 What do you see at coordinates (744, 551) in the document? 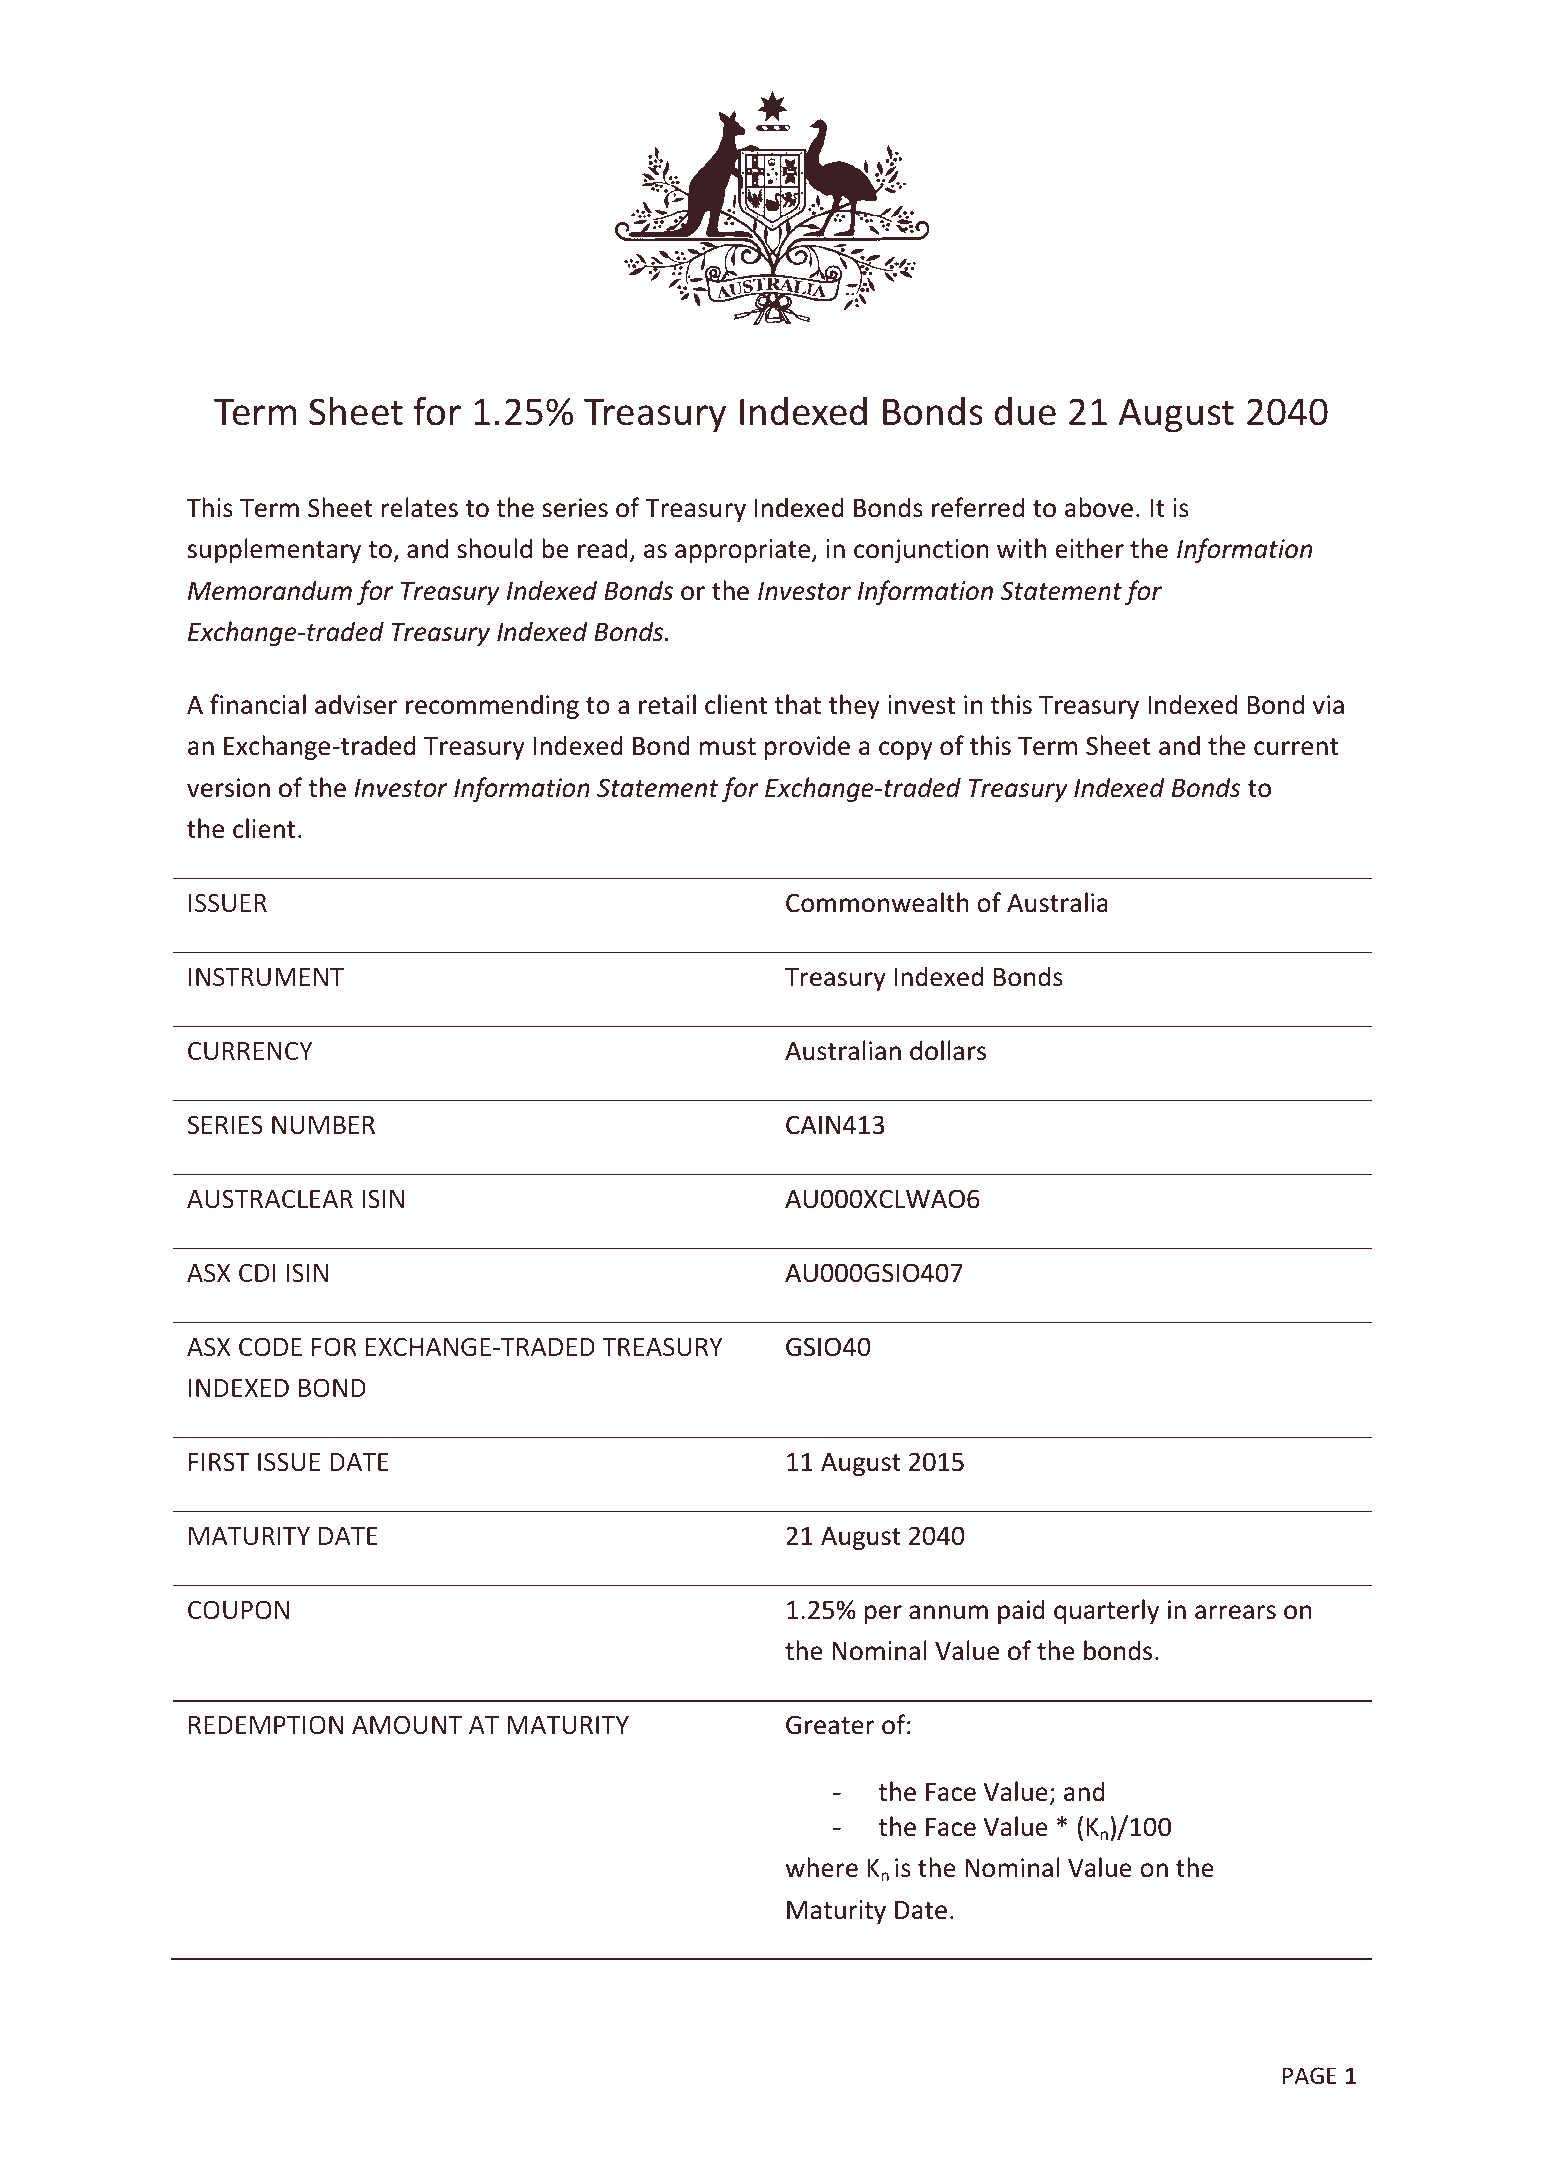
I see `appropriate` at bounding box center [744, 551].
